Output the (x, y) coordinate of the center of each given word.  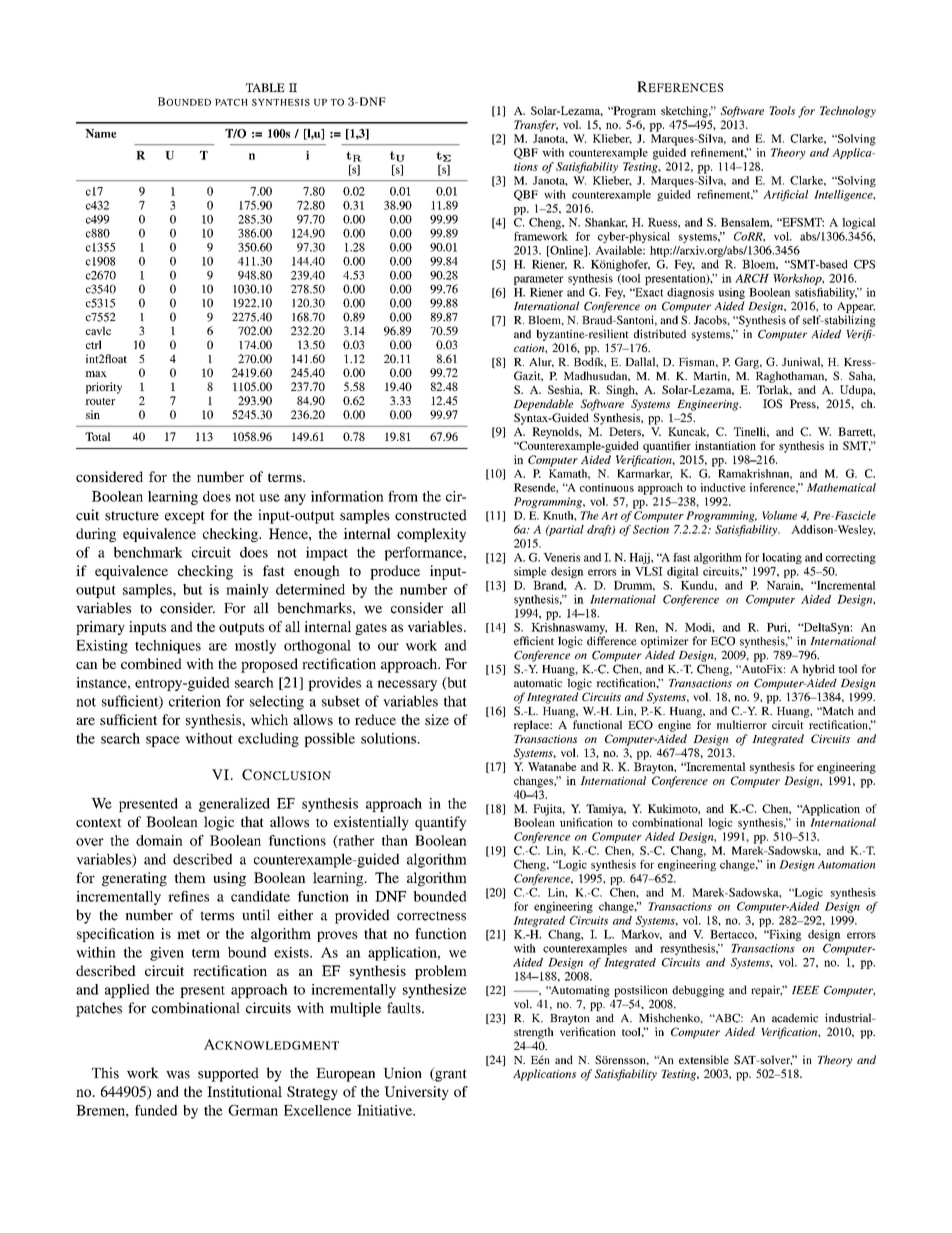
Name (101, 133)
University (416, 1093)
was (178, 1075)
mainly (247, 591)
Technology (848, 112)
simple (530, 572)
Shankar (606, 223)
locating (782, 558)
